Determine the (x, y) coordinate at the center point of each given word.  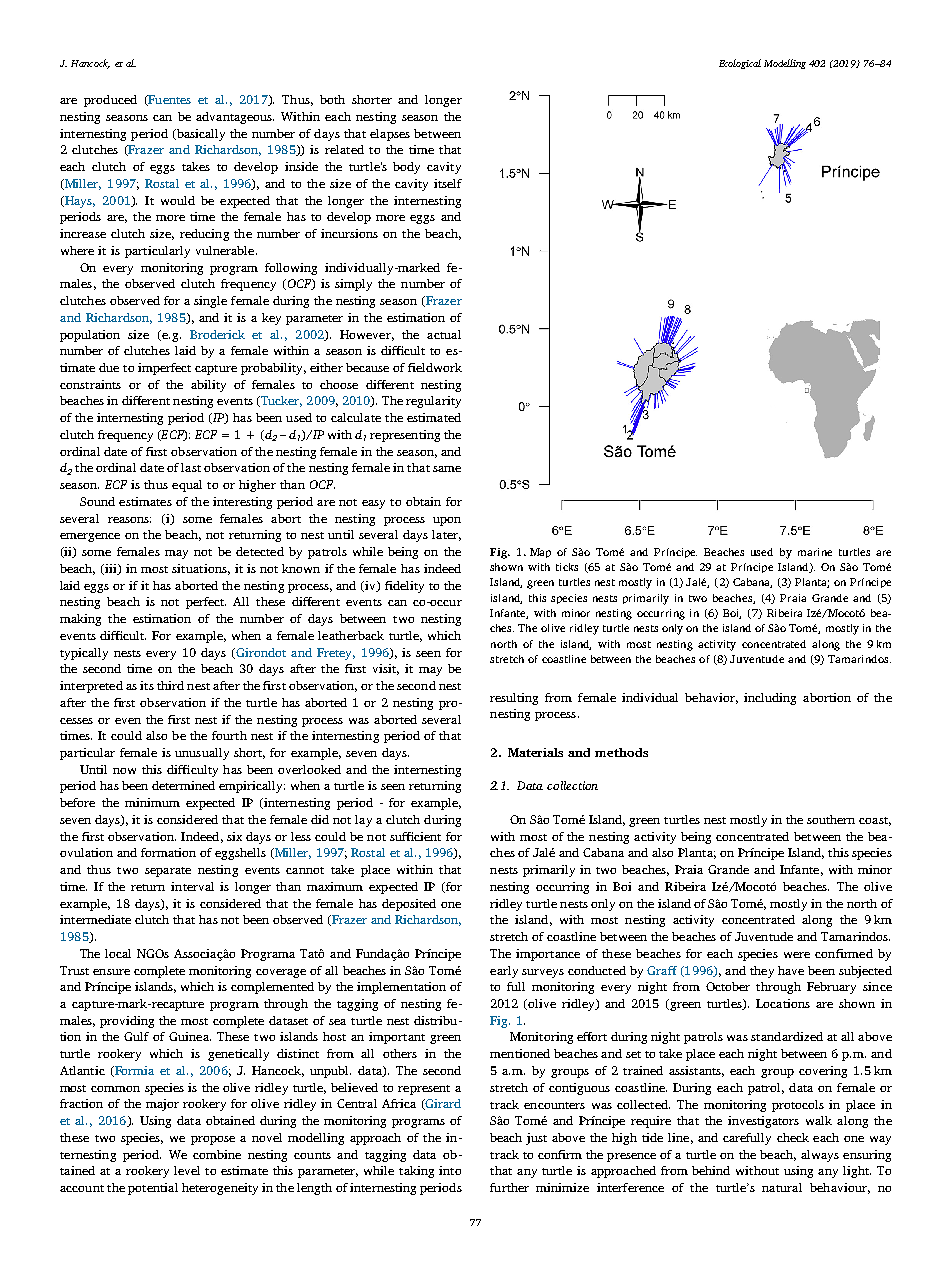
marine (815, 552)
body (406, 168)
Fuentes (168, 100)
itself (448, 183)
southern (831, 819)
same (447, 469)
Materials (535, 752)
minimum (152, 802)
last (191, 467)
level (187, 1170)
